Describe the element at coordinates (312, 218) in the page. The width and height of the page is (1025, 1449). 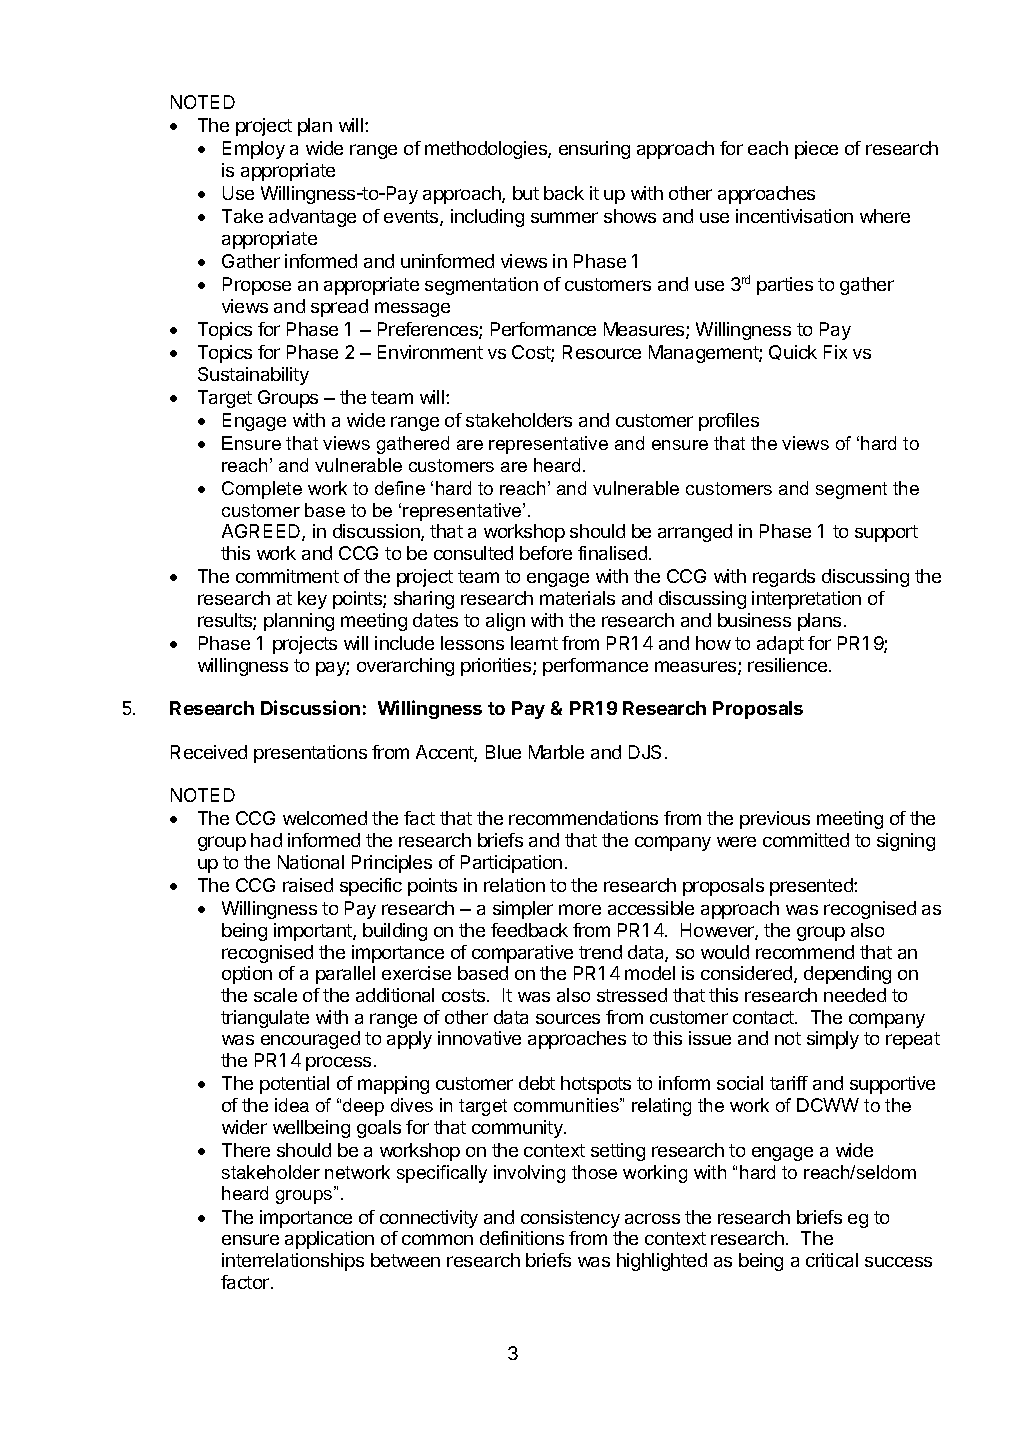
I see `advantage` at that location.
